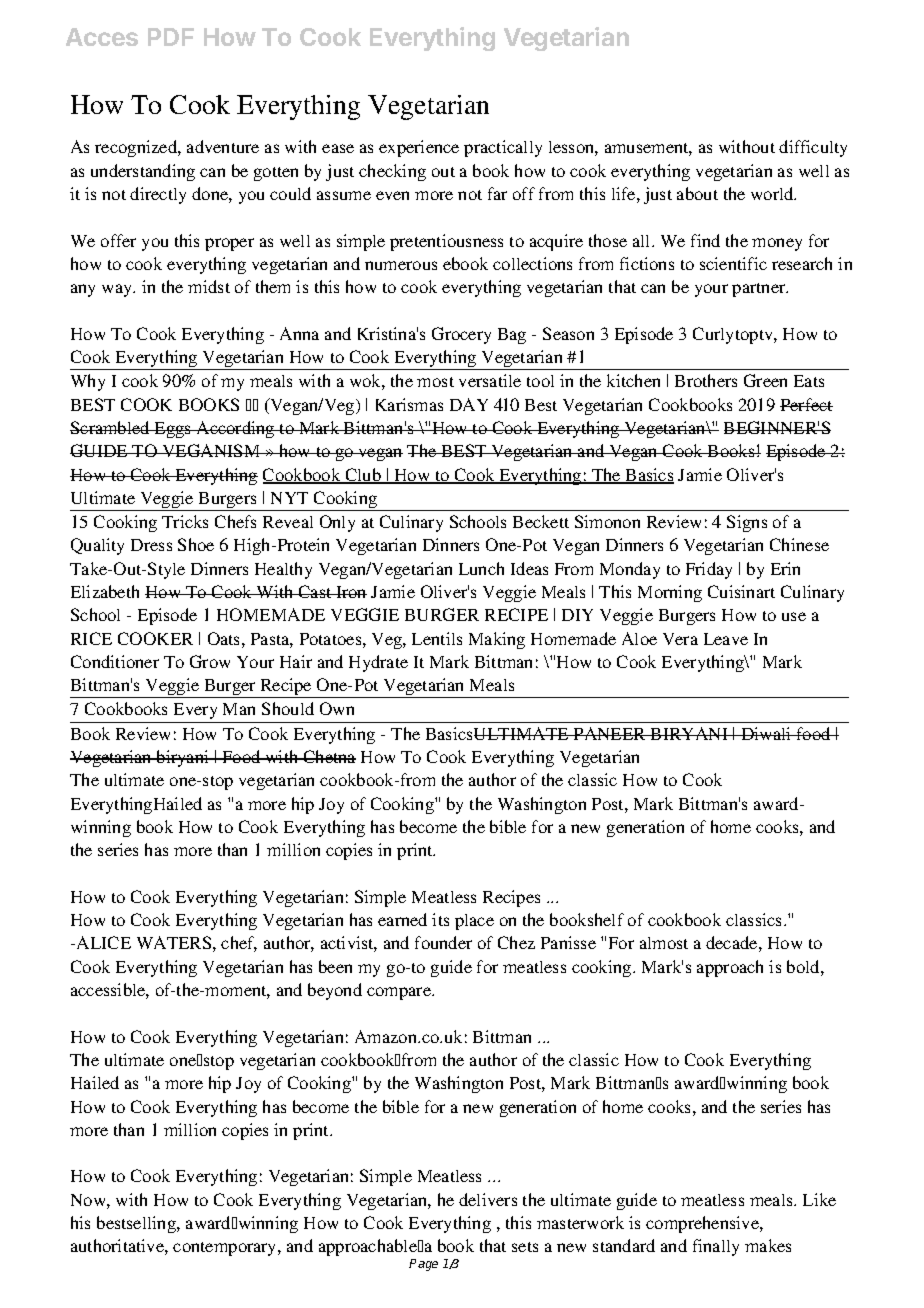 This screenshot has width=924, height=1308. Describe the element at coordinates (766, 733) in the screenshot. I see `Diwali` at that location.
